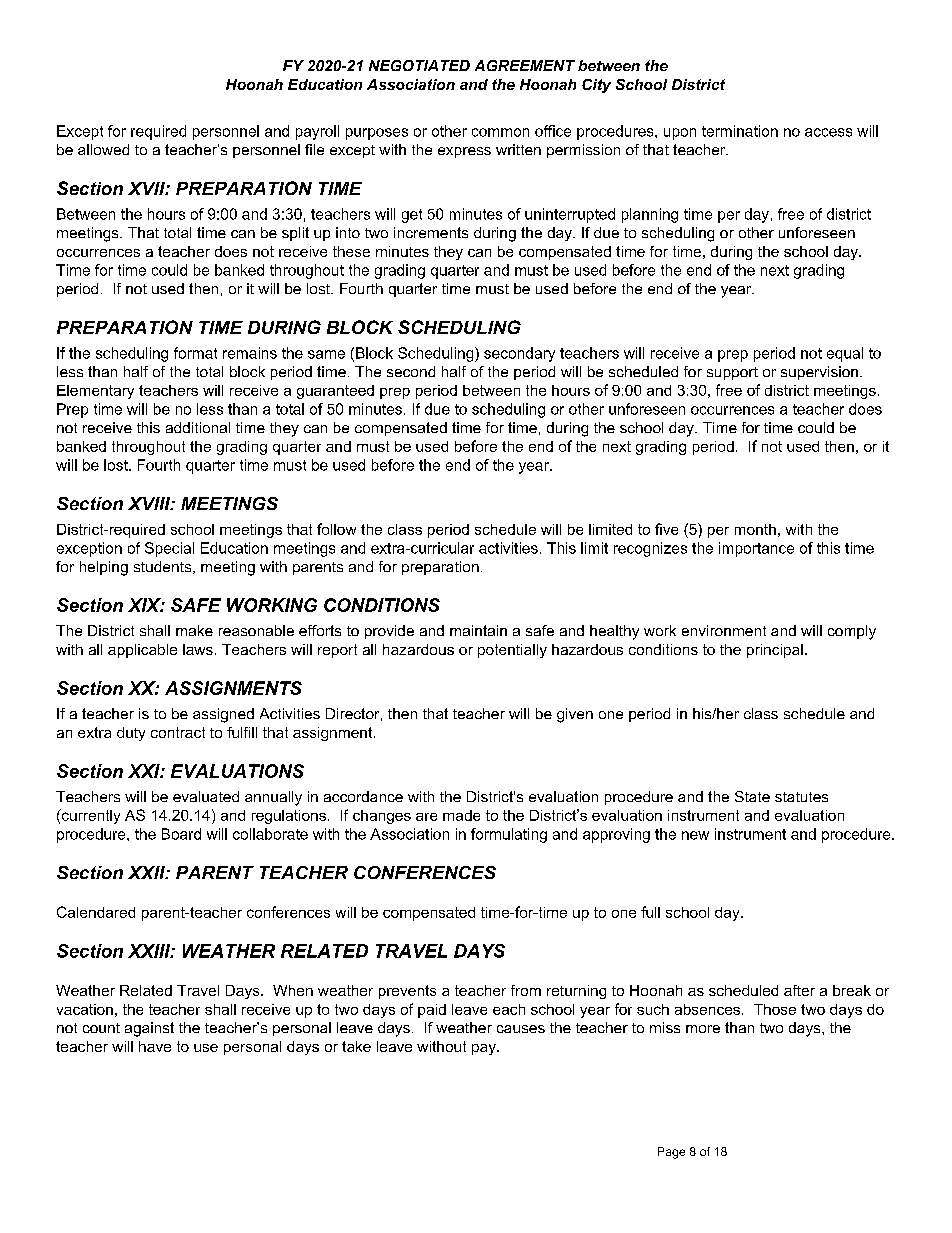 The image size is (952, 1233). What do you see at coordinates (740, 131) in the screenshot?
I see `termination` at bounding box center [740, 131].
